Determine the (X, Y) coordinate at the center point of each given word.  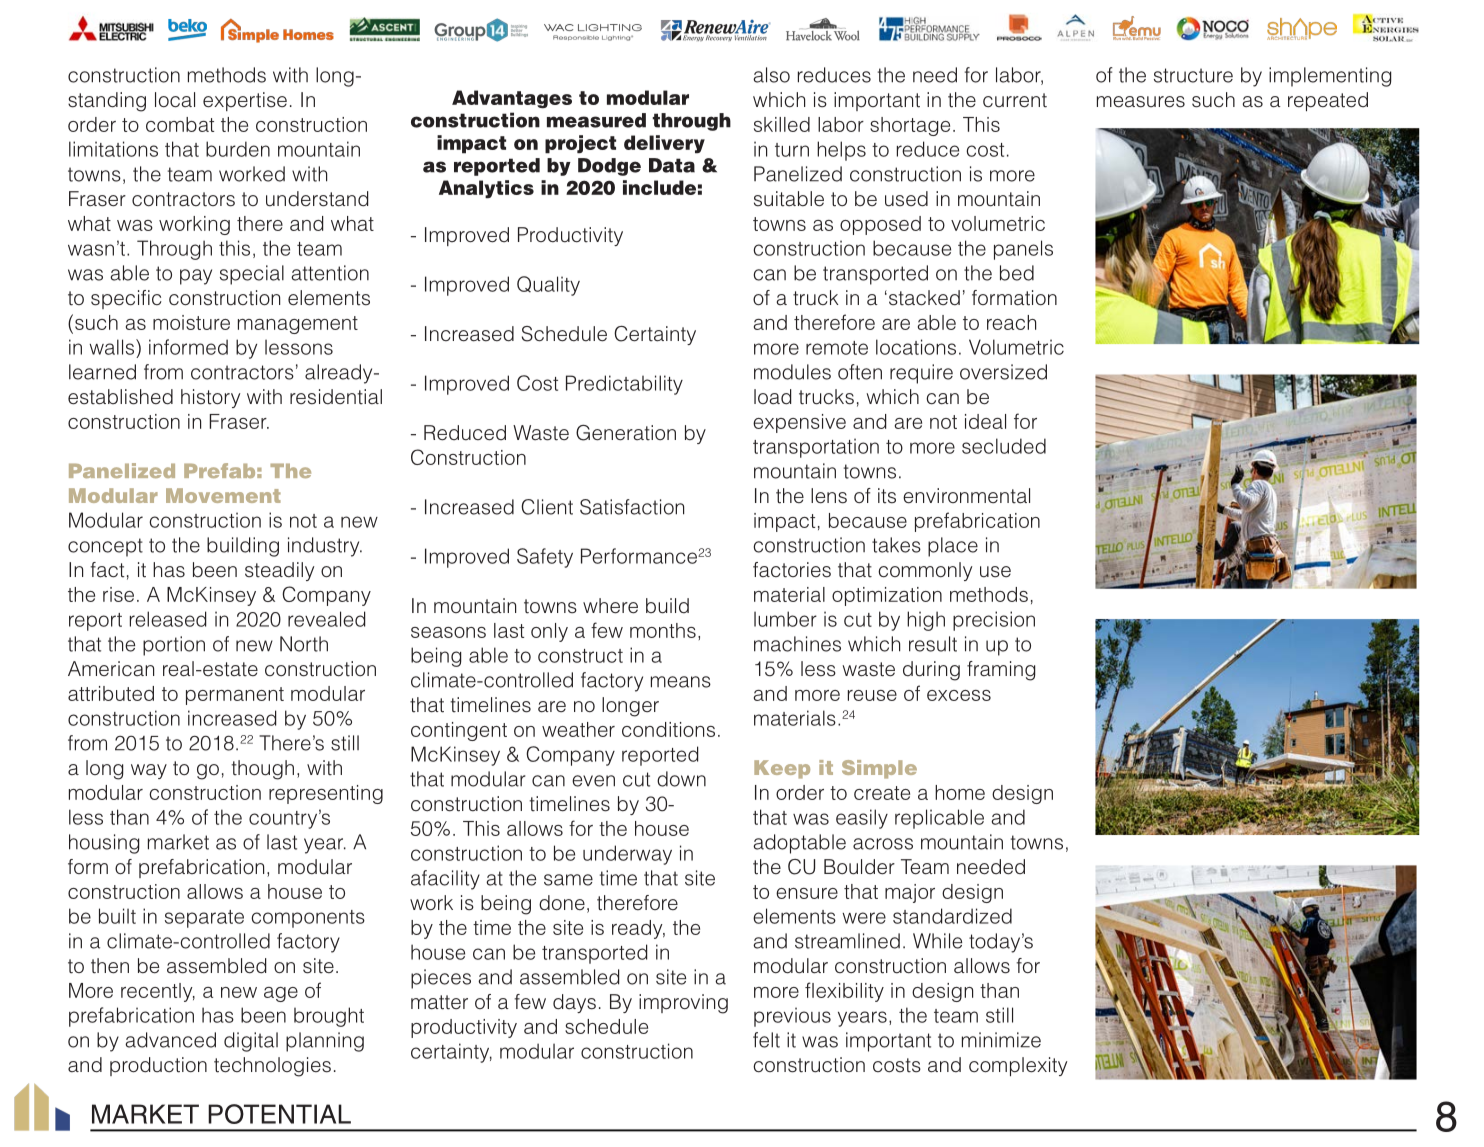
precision (994, 621)
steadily (279, 571)
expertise (245, 101)
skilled (782, 124)
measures (1141, 102)
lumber (785, 619)
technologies (272, 1067)
